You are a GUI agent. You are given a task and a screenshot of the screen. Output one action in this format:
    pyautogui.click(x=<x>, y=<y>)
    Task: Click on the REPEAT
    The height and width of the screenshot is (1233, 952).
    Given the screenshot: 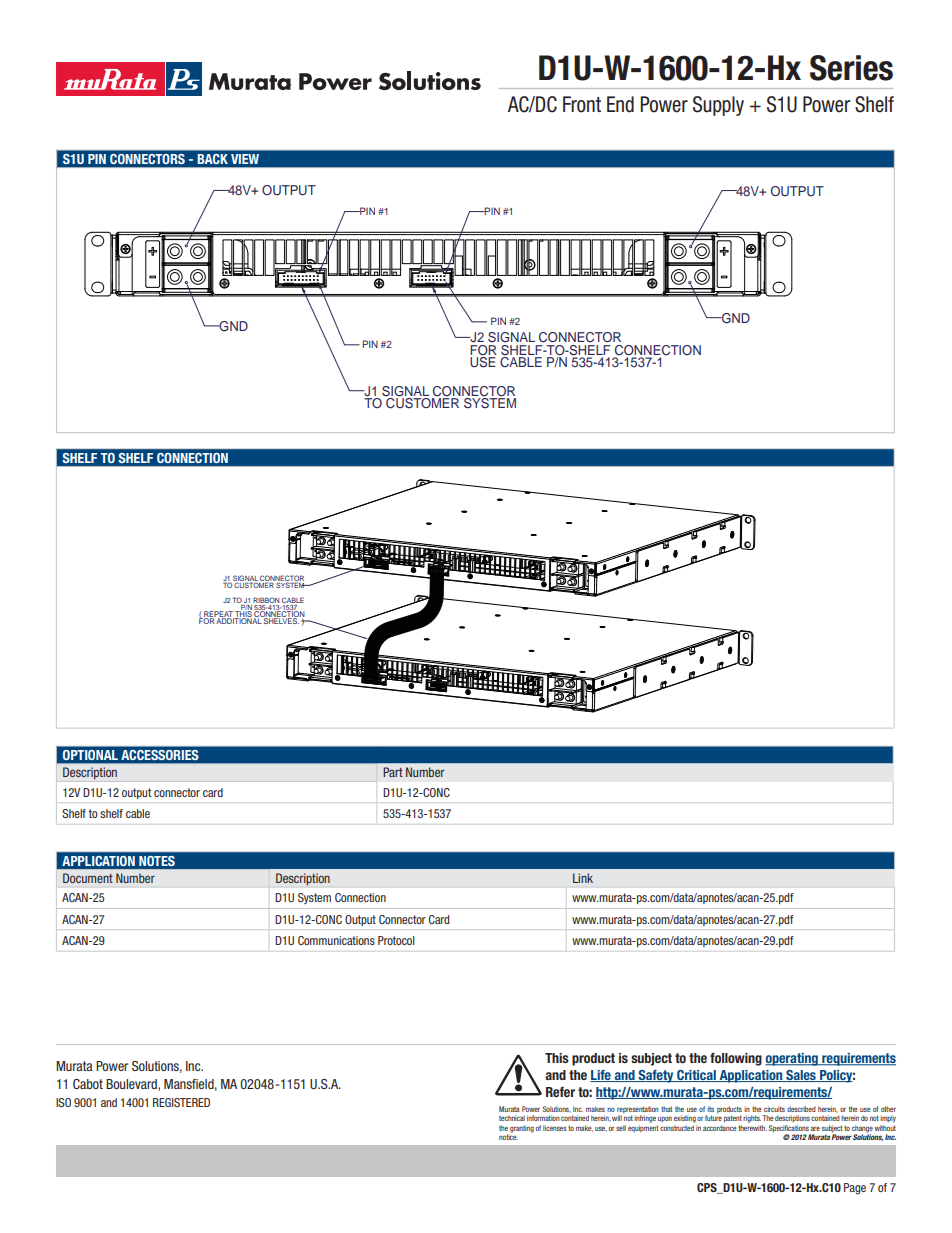 What is the action you would take?
    pyautogui.click(x=218, y=615)
